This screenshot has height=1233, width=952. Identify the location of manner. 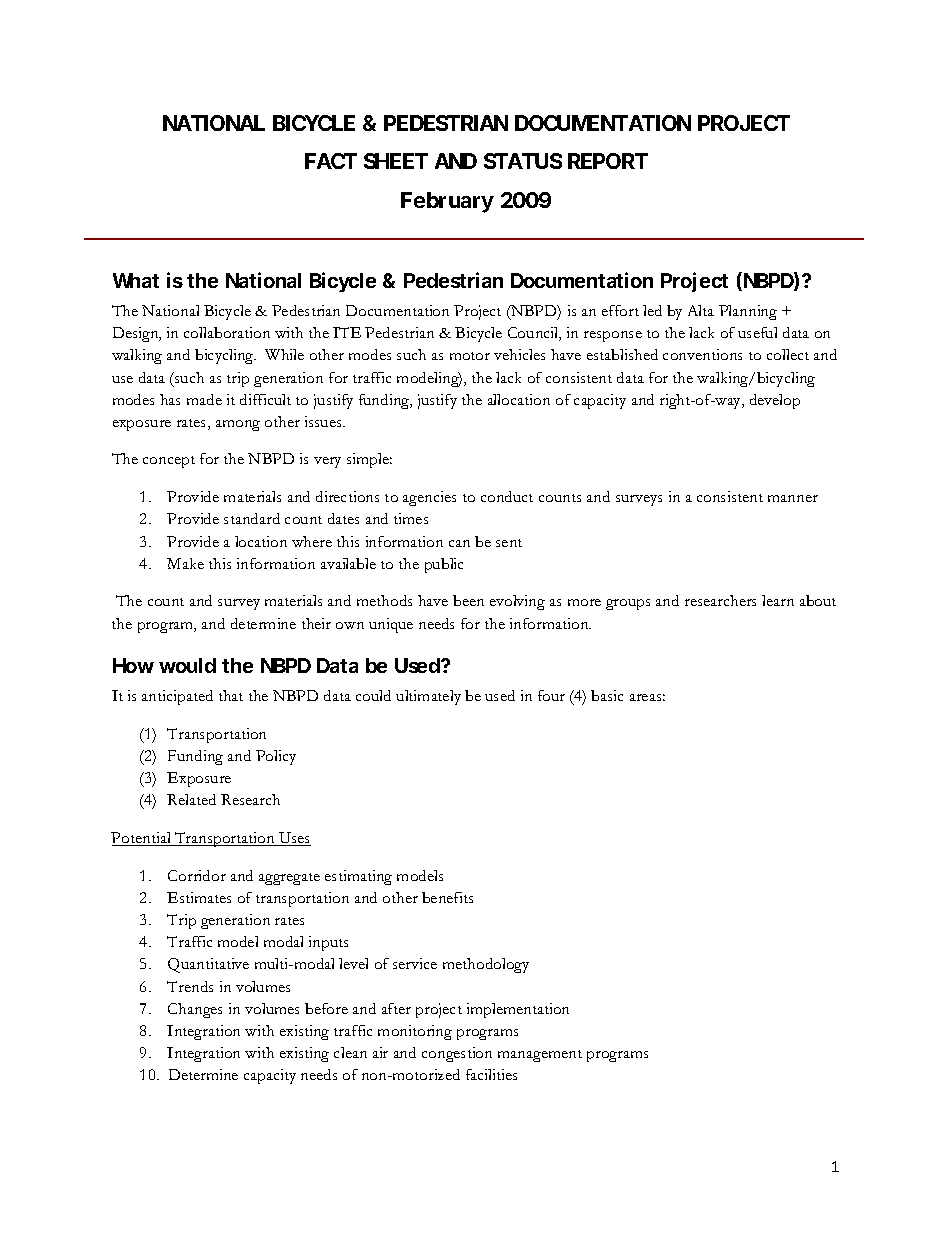
(793, 498).
